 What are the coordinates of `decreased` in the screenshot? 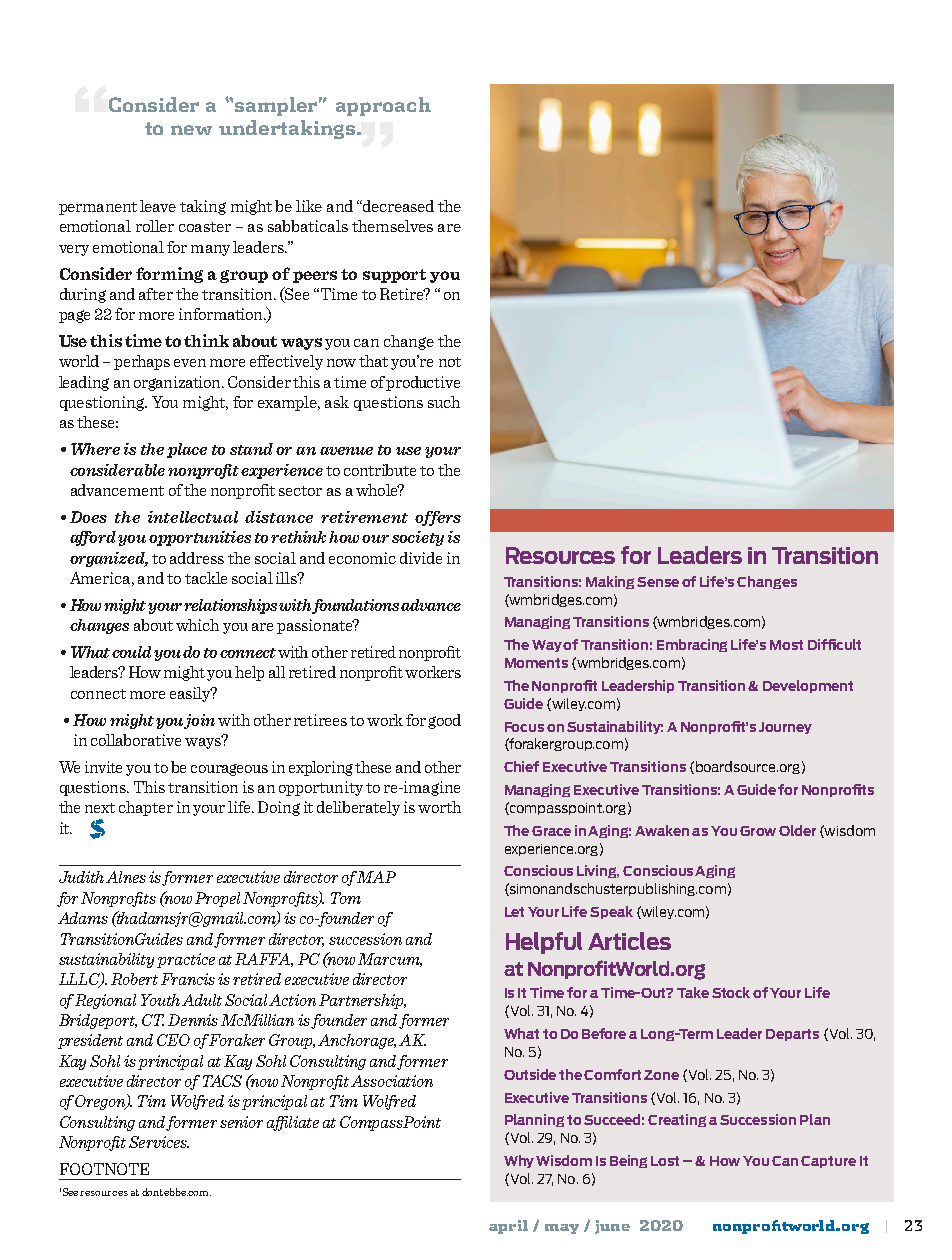 It's located at (397, 206).
